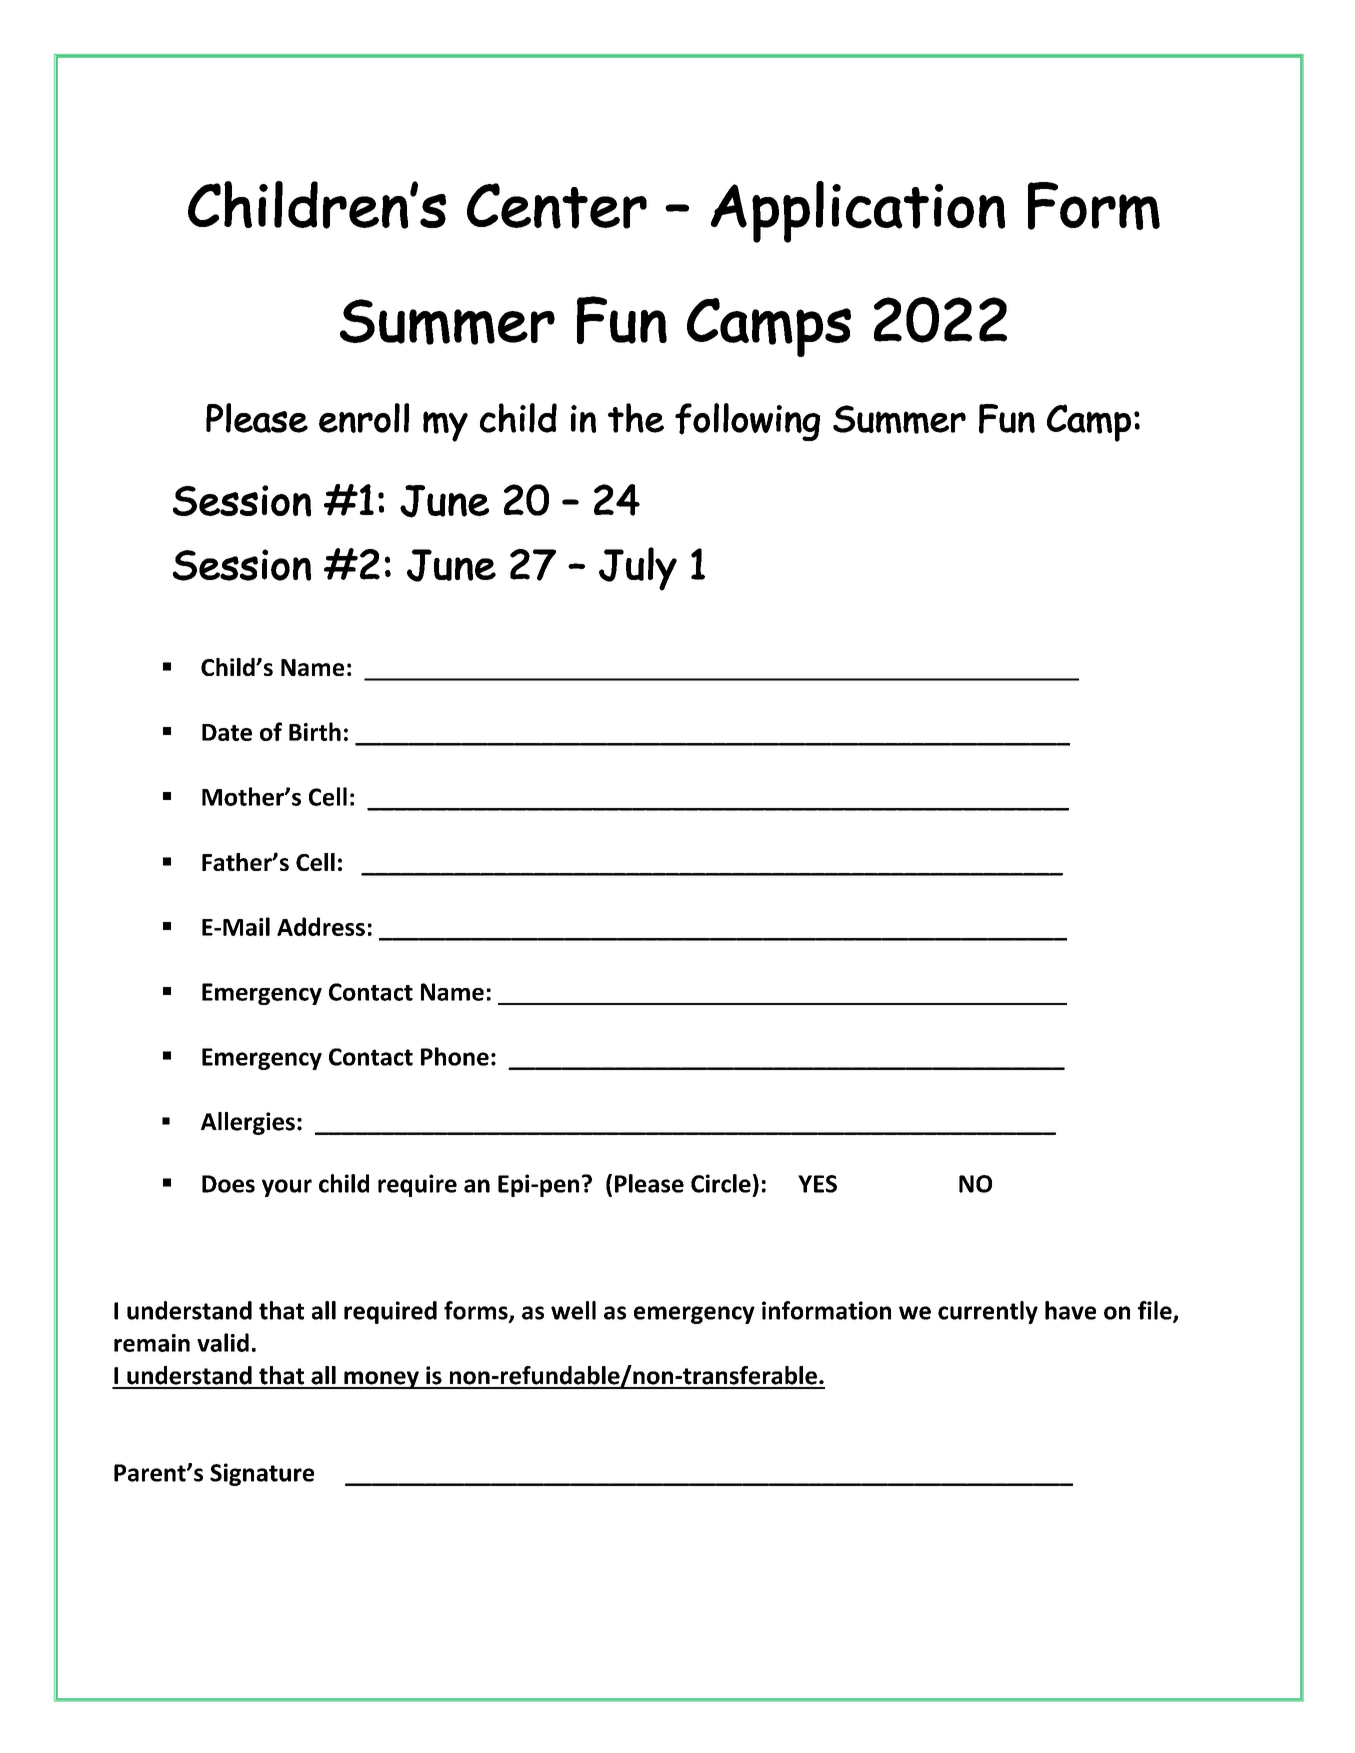  Describe the element at coordinates (747, 422) in the screenshot. I see `following` at that location.
